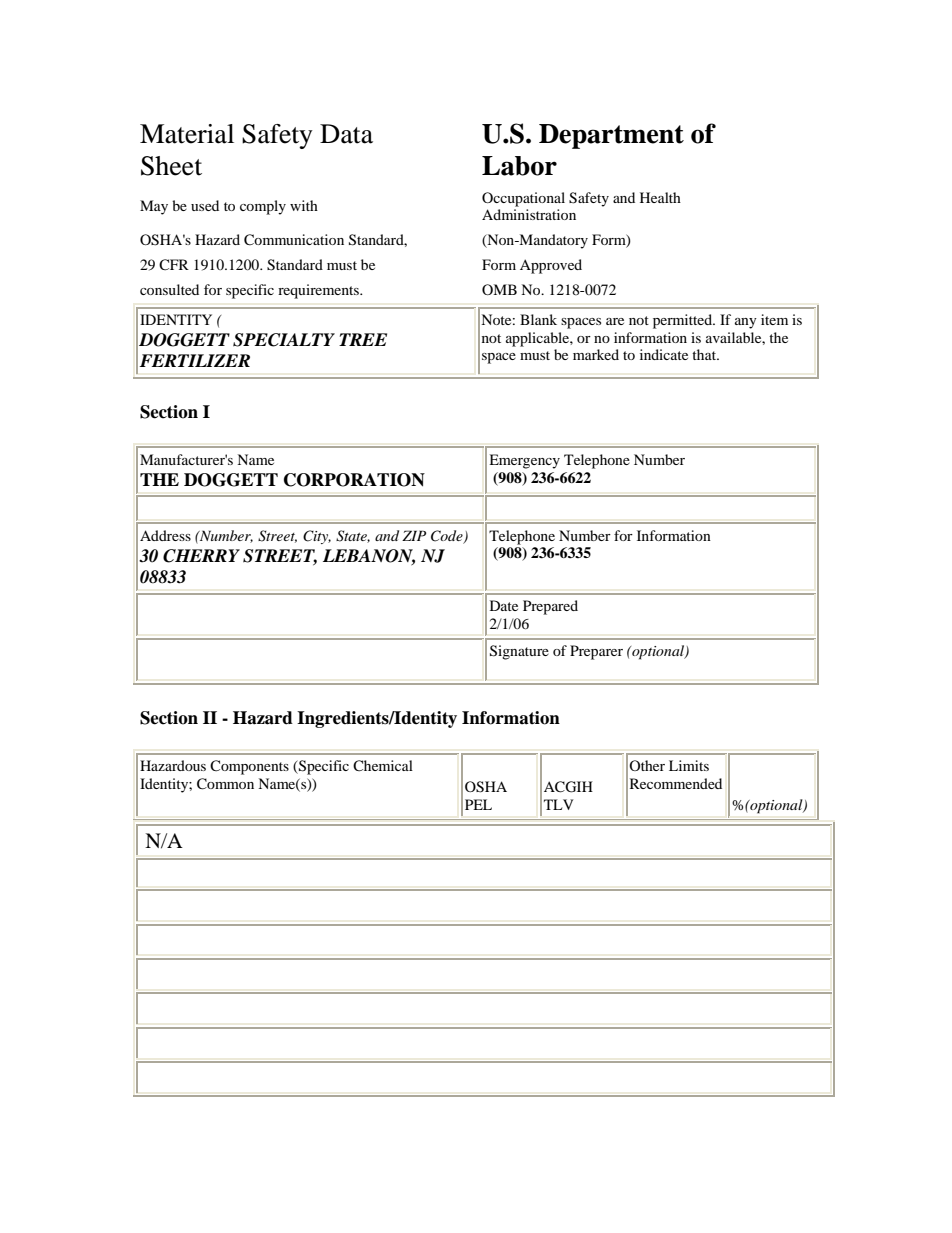  I want to click on Labor, so click(519, 166).
